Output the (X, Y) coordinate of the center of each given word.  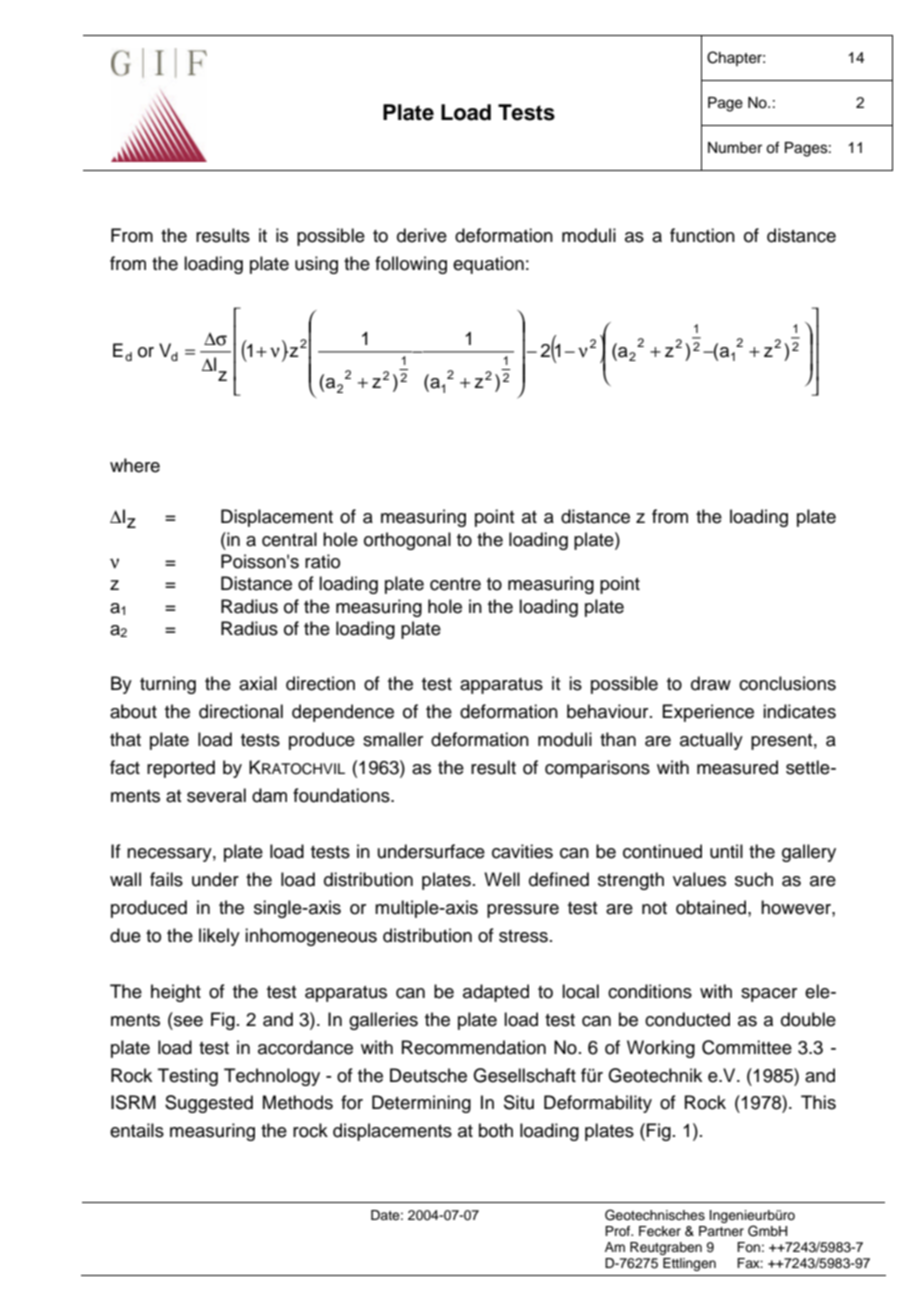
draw (711, 683)
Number (735, 148)
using (316, 265)
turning (168, 685)
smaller (393, 739)
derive (422, 235)
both (496, 1130)
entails (137, 1130)
